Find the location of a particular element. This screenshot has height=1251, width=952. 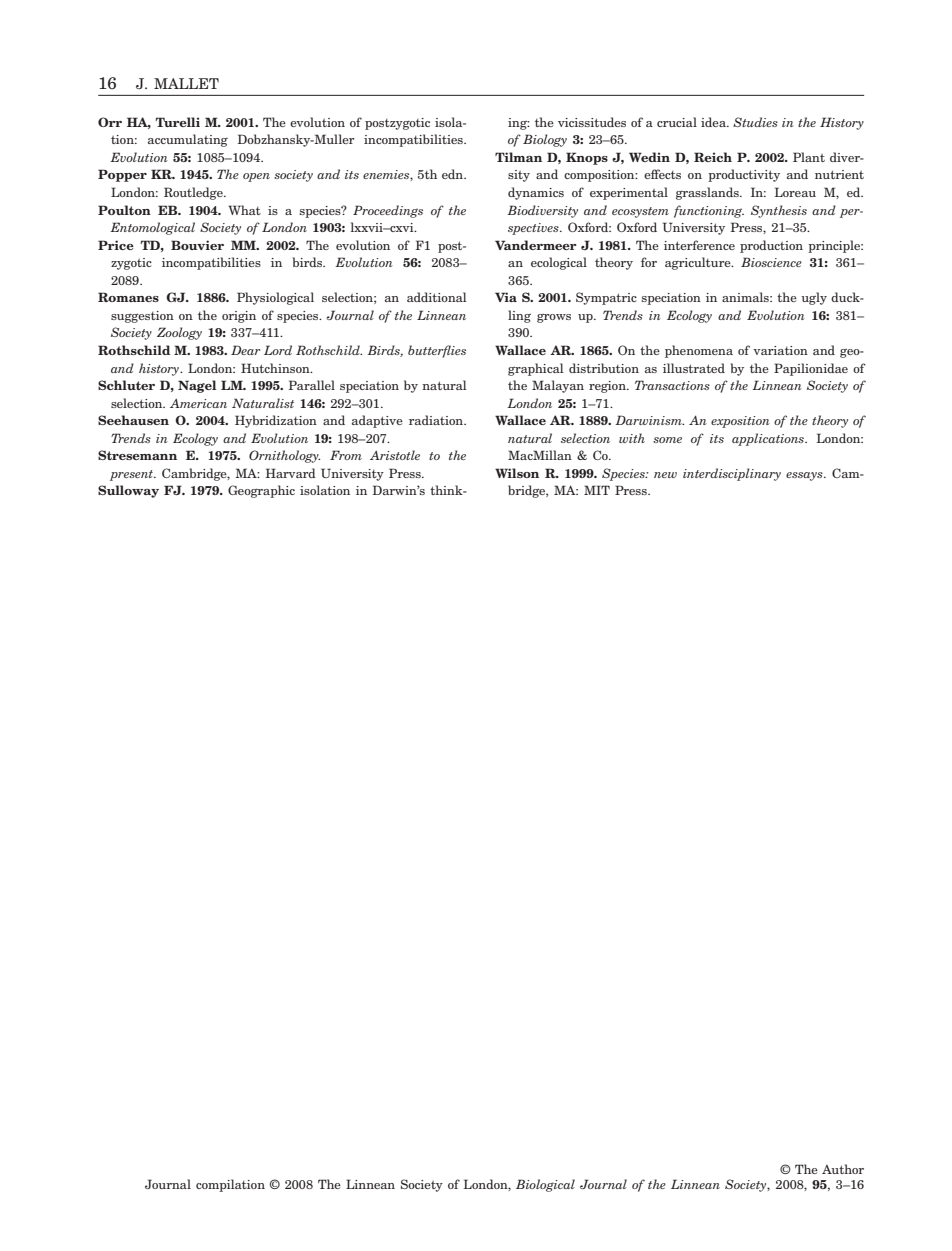

Harvard is located at coordinates (291, 473).
